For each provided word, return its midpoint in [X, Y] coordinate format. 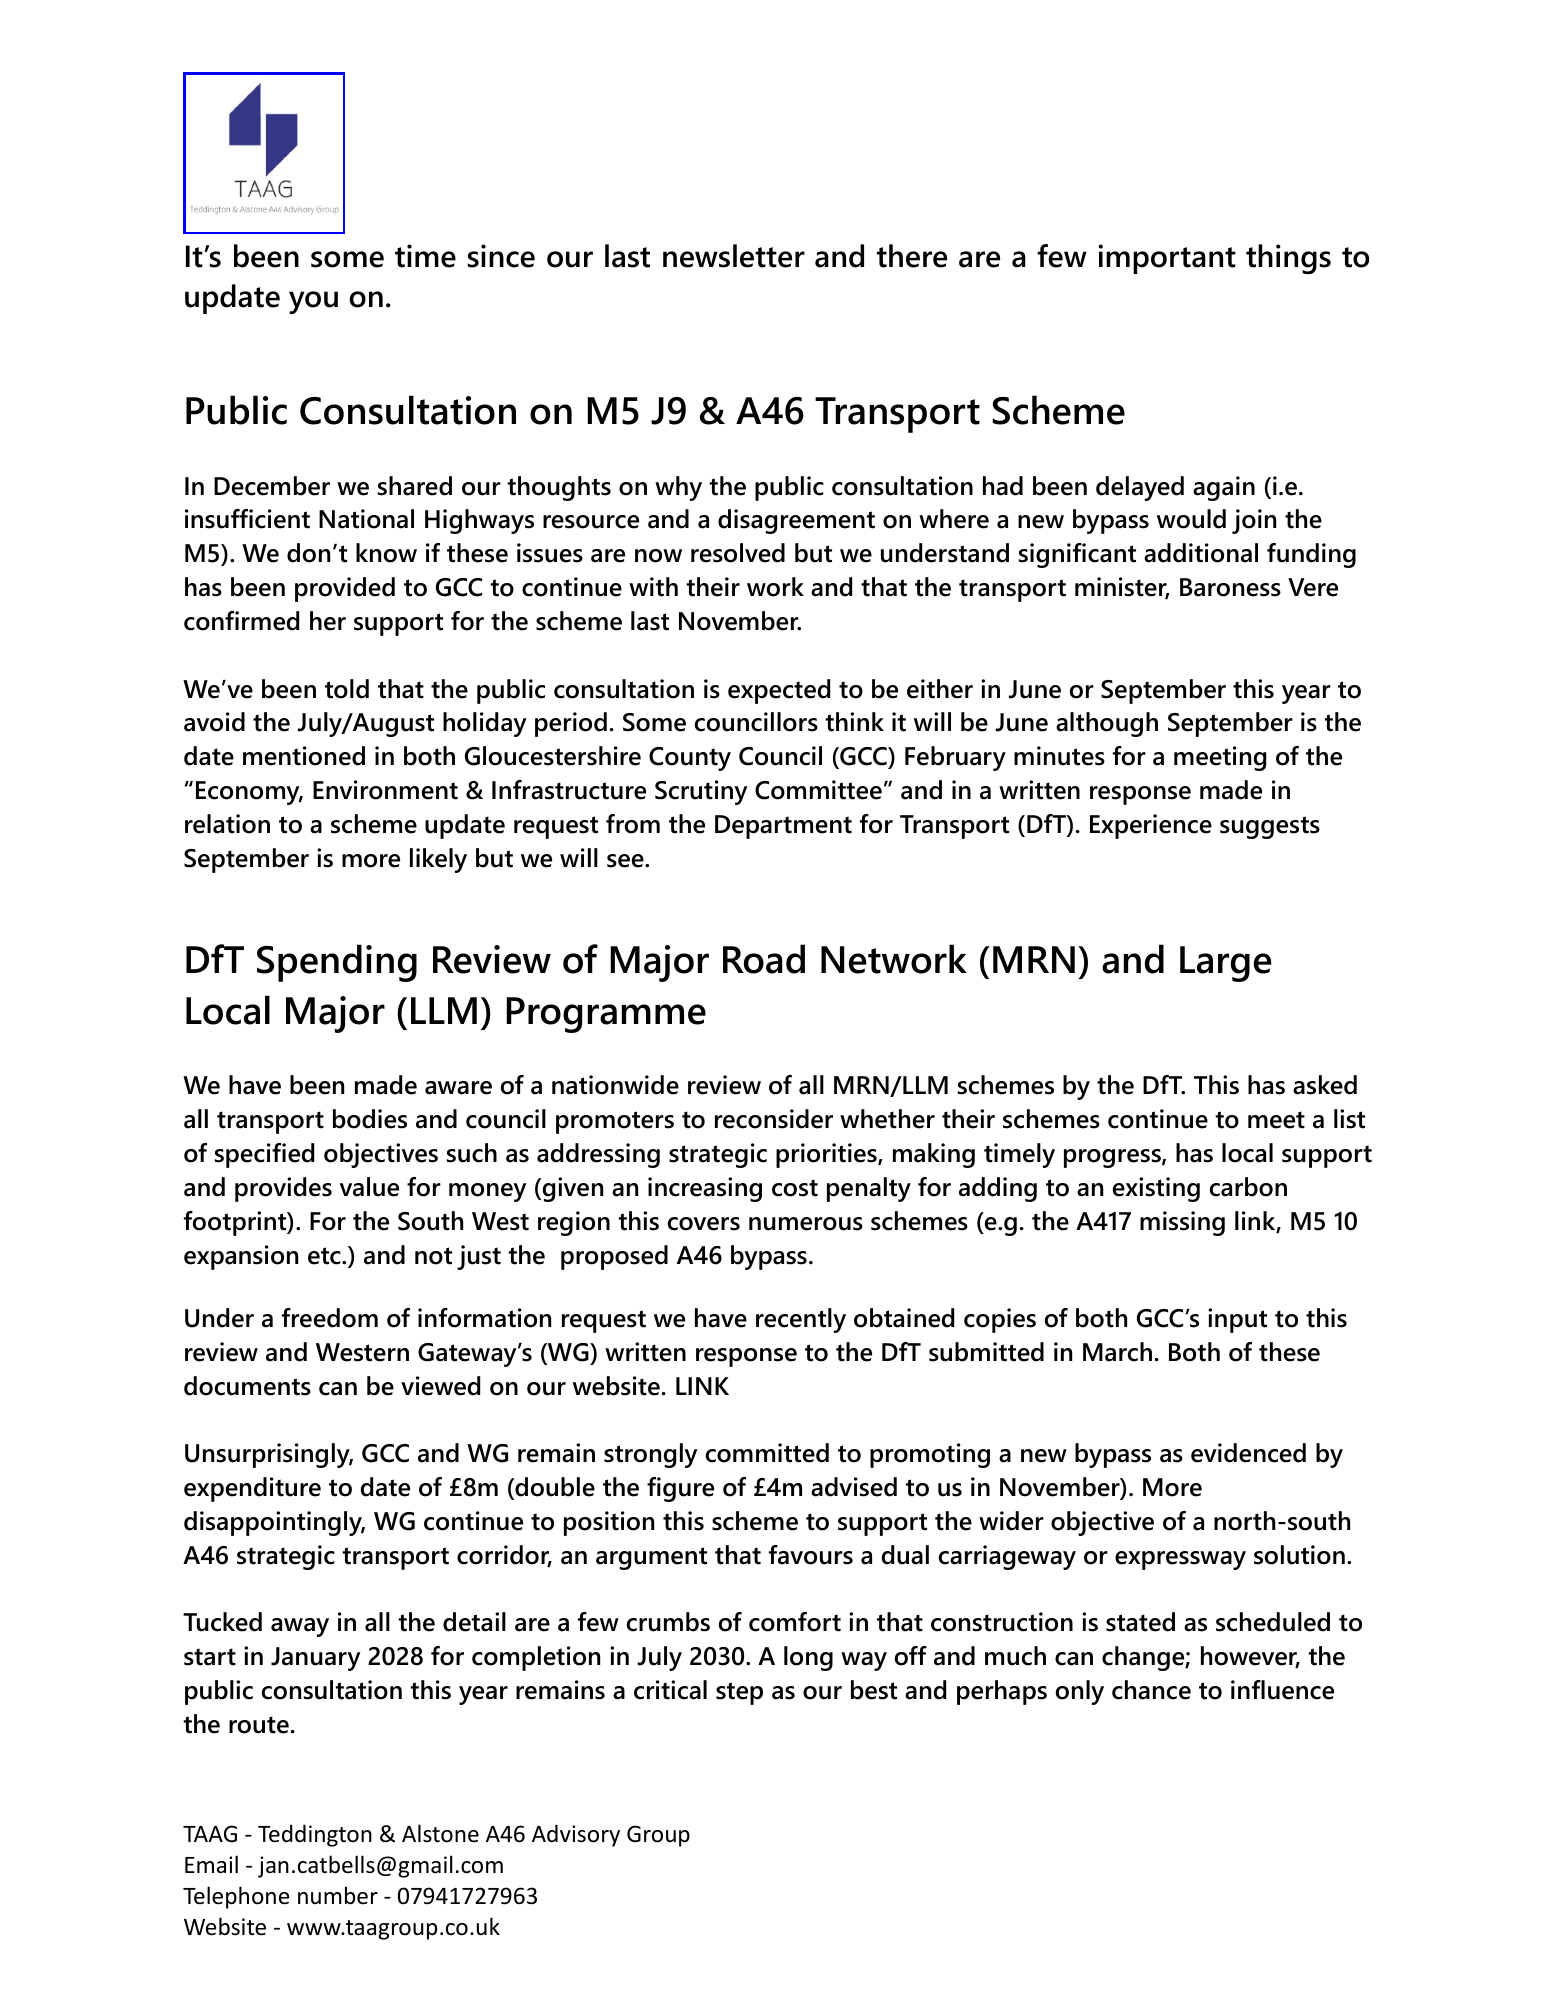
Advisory [576, 1835]
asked [1325, 1085]
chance [1151, 1690]
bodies [370, 1119]
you [313, 302]
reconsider [774, 1119]
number [338, 1895]
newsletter [734, 256]
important [1167, 259]
